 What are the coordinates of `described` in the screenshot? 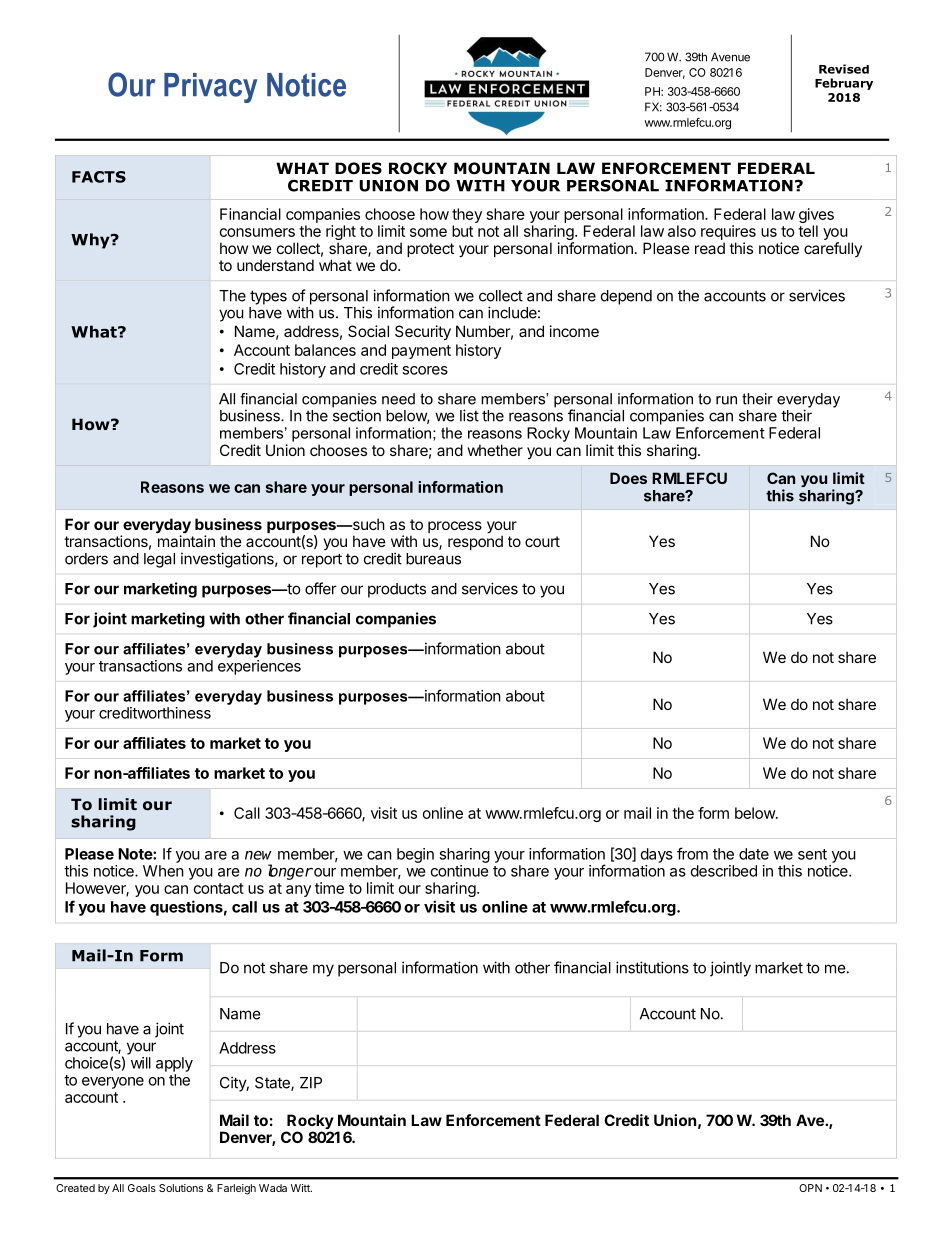 It's located at (724, 871).
